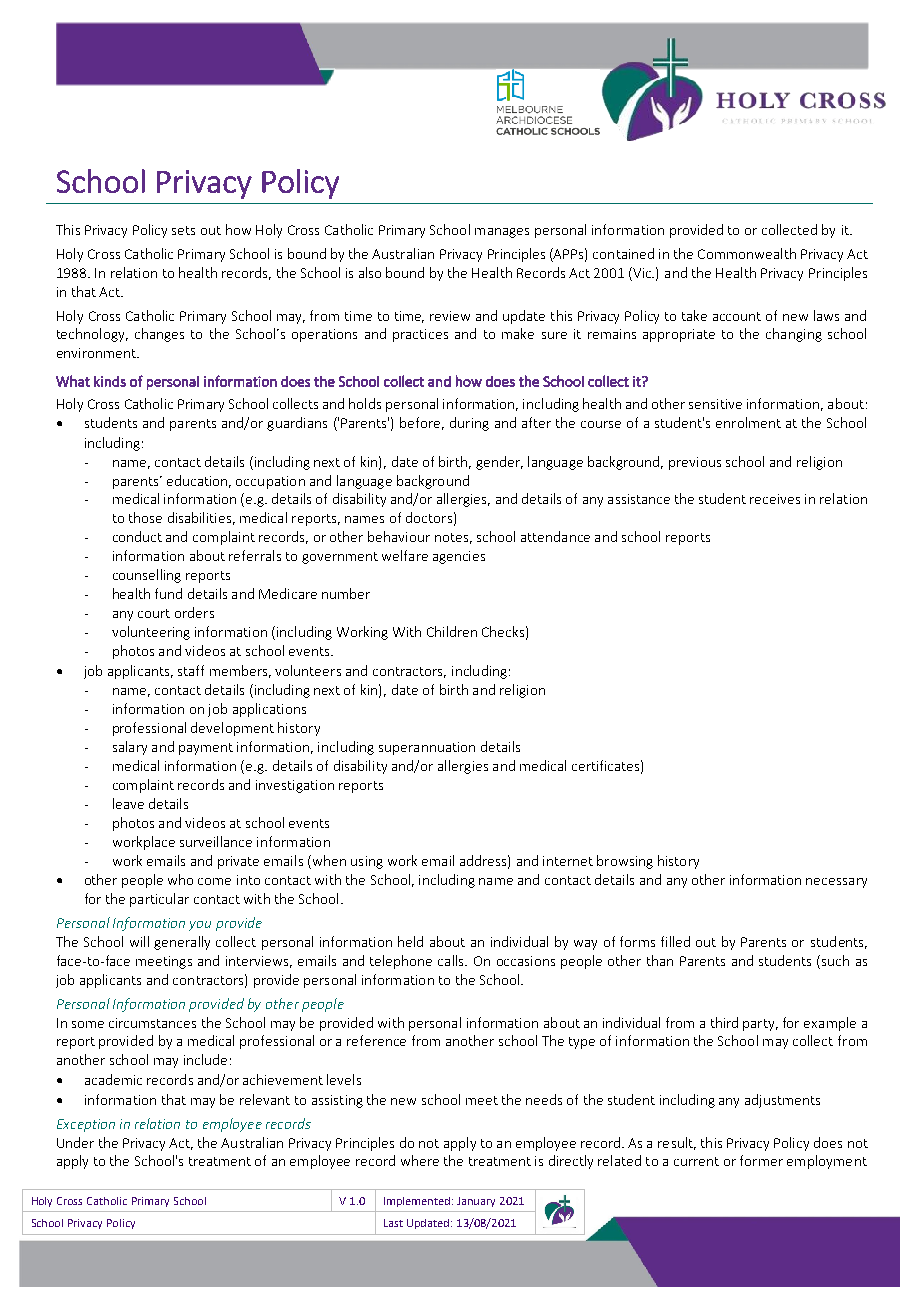  I want to click on sets, so click(183, 230).
